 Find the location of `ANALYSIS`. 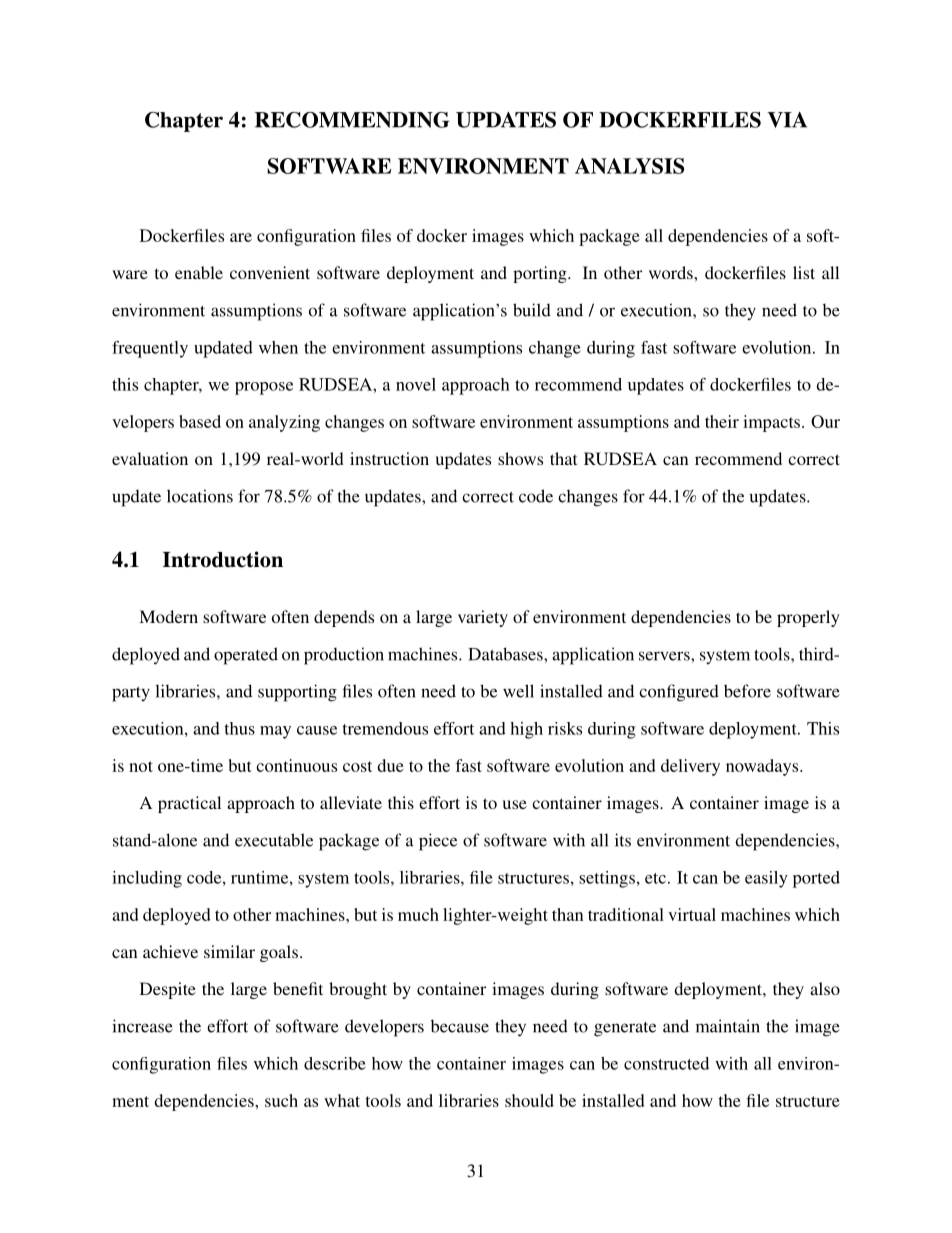

ANALYSIS is located at coordinates (629, 166).
